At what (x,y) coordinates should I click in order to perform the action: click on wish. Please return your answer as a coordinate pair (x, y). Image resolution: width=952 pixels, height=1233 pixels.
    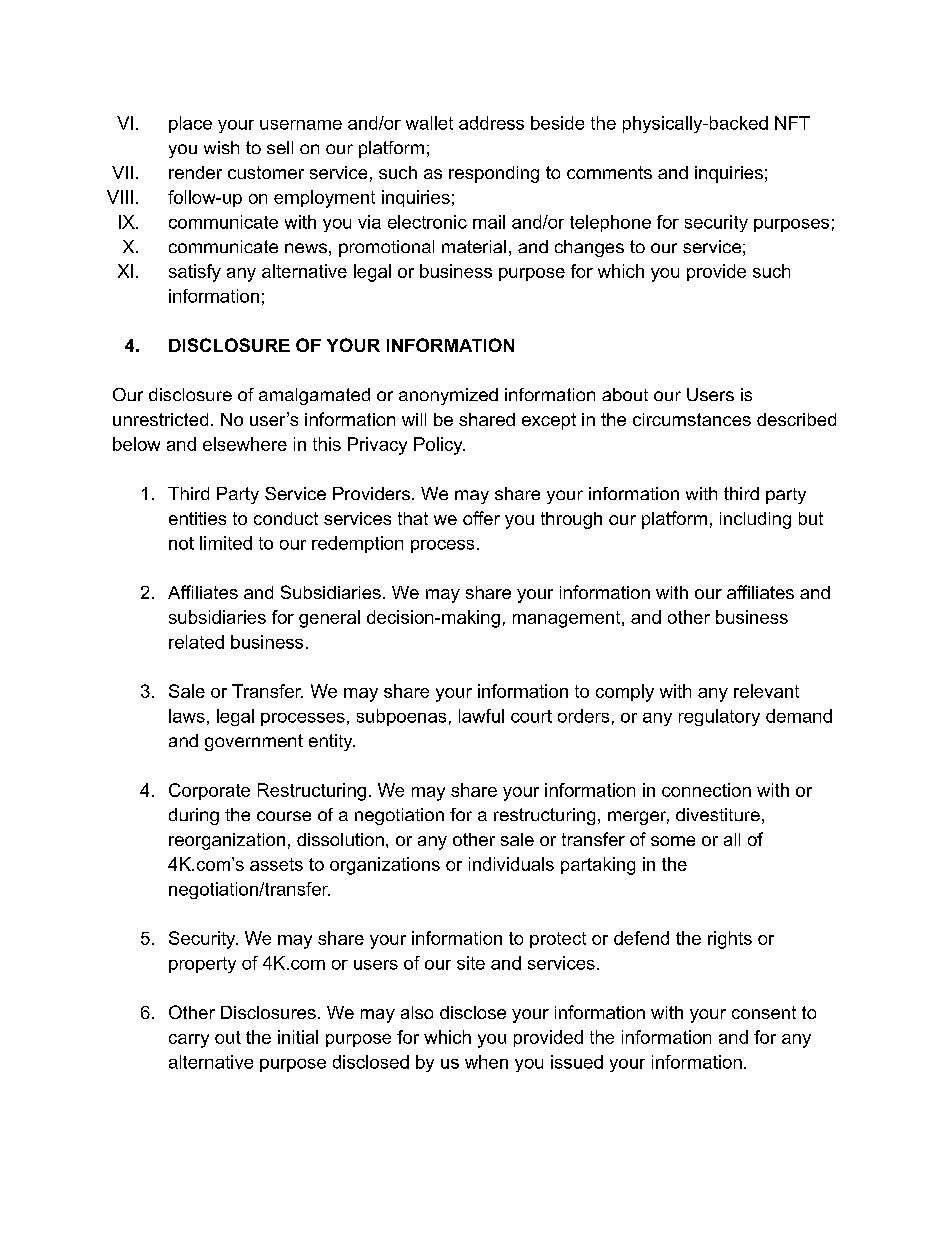
    Looking at the image, I should click on (221, 147).
